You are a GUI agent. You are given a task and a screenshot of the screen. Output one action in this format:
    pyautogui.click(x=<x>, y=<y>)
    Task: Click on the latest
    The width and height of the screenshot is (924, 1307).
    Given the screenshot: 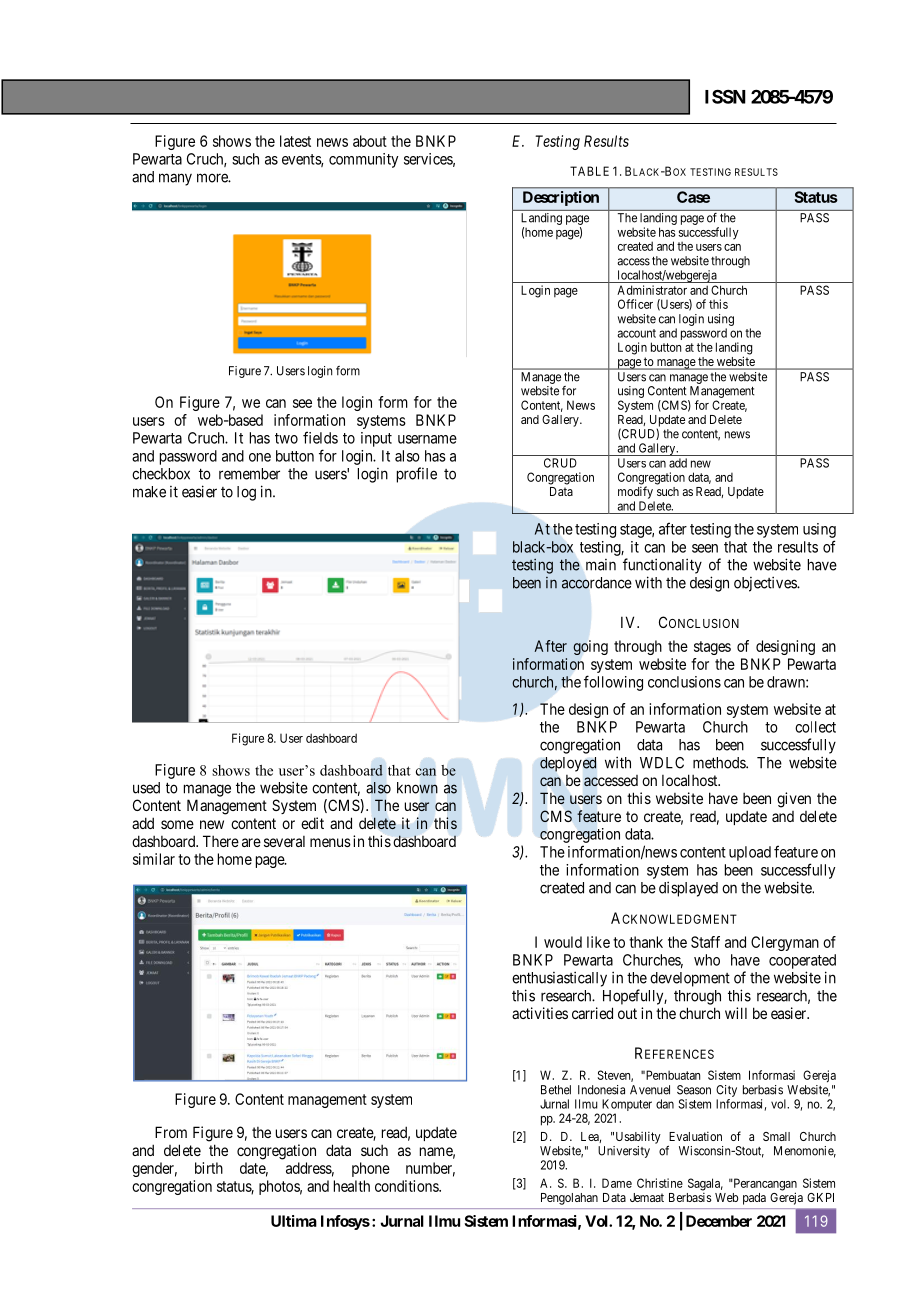 What is the action you would take?
    pyautogui.click(x=295, y=141)
